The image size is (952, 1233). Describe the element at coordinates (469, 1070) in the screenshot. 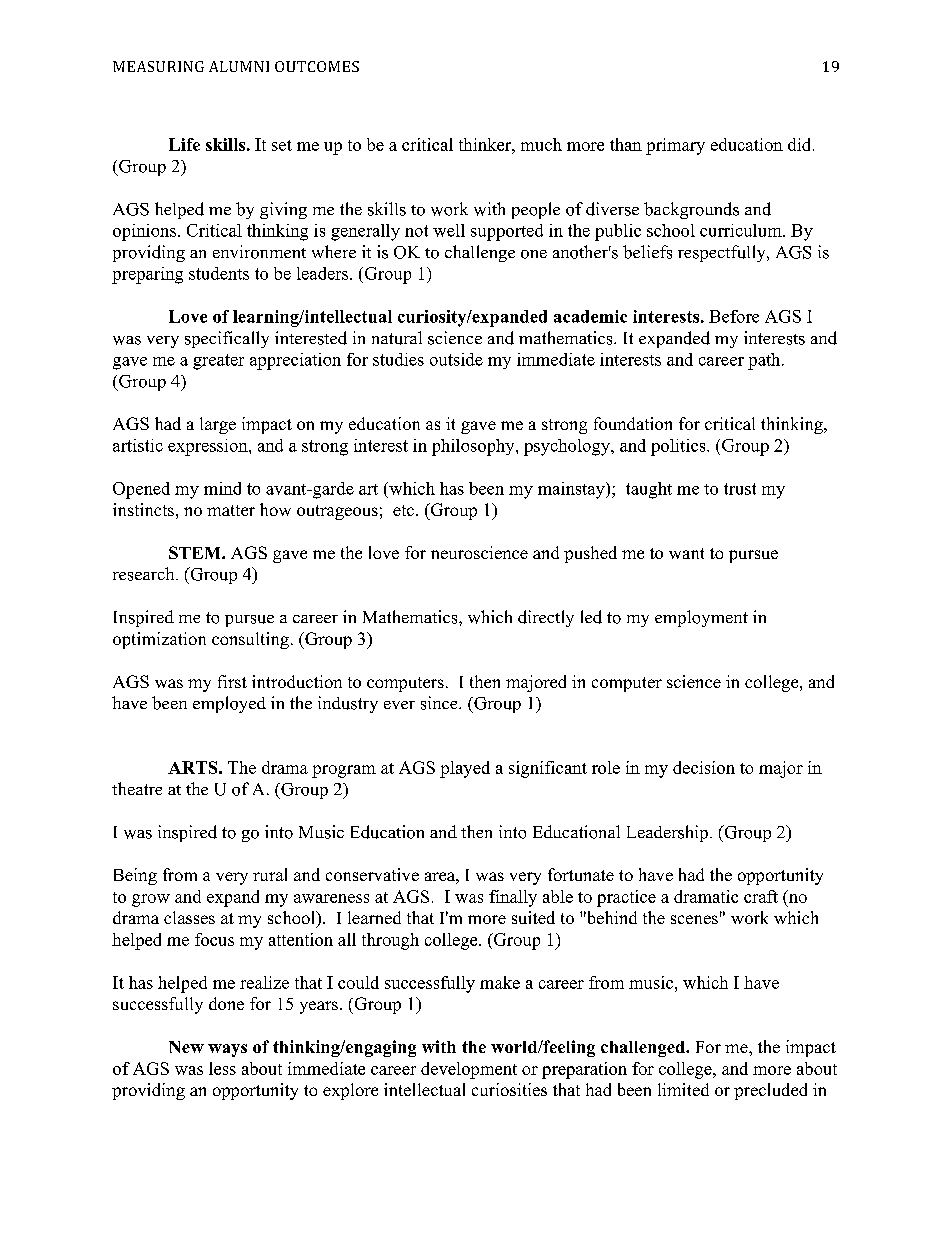

I see `development` at that location.
